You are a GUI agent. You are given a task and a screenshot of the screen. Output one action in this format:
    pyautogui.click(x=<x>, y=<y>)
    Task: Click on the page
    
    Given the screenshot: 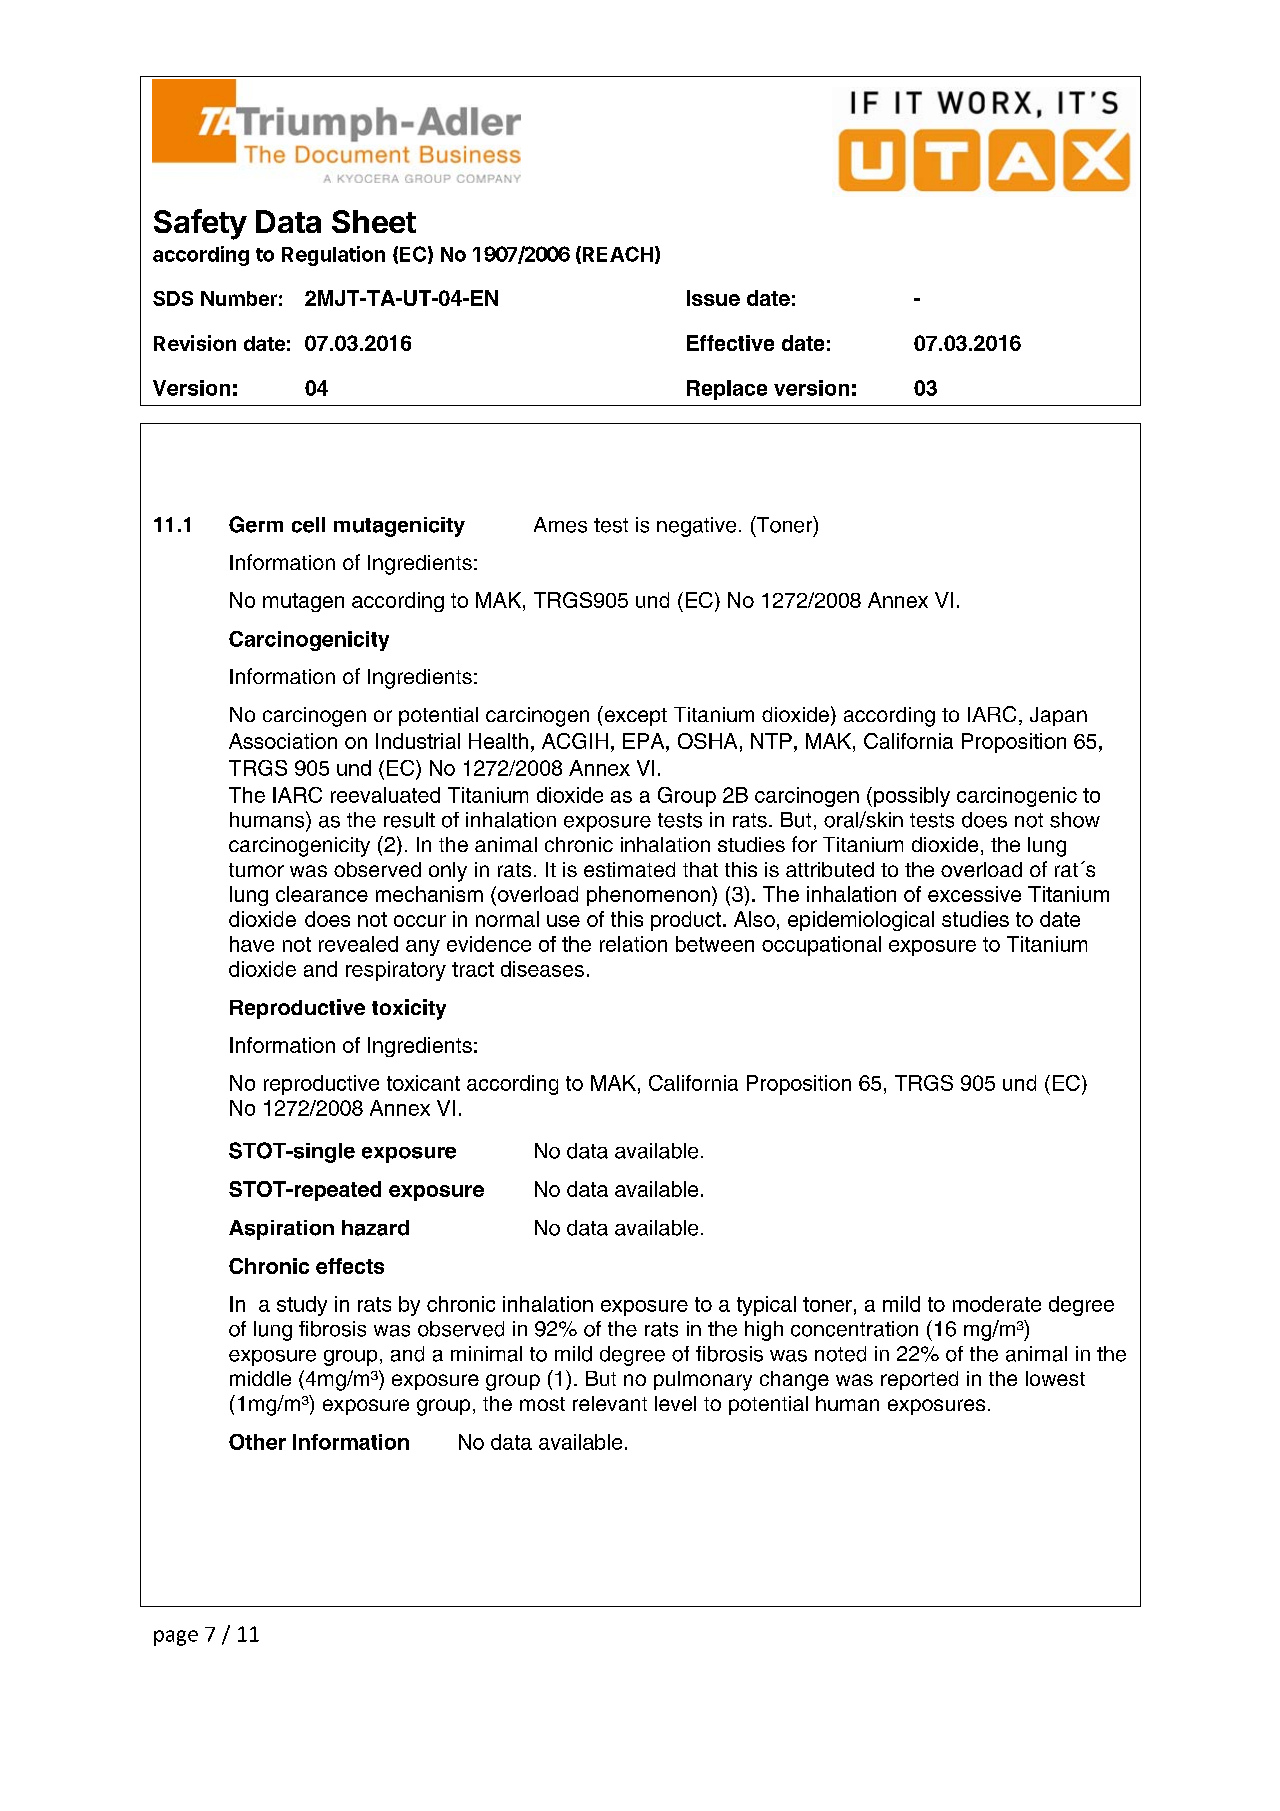 What is the action you would take?
    pyautogui.click(x=176, y=1638)
